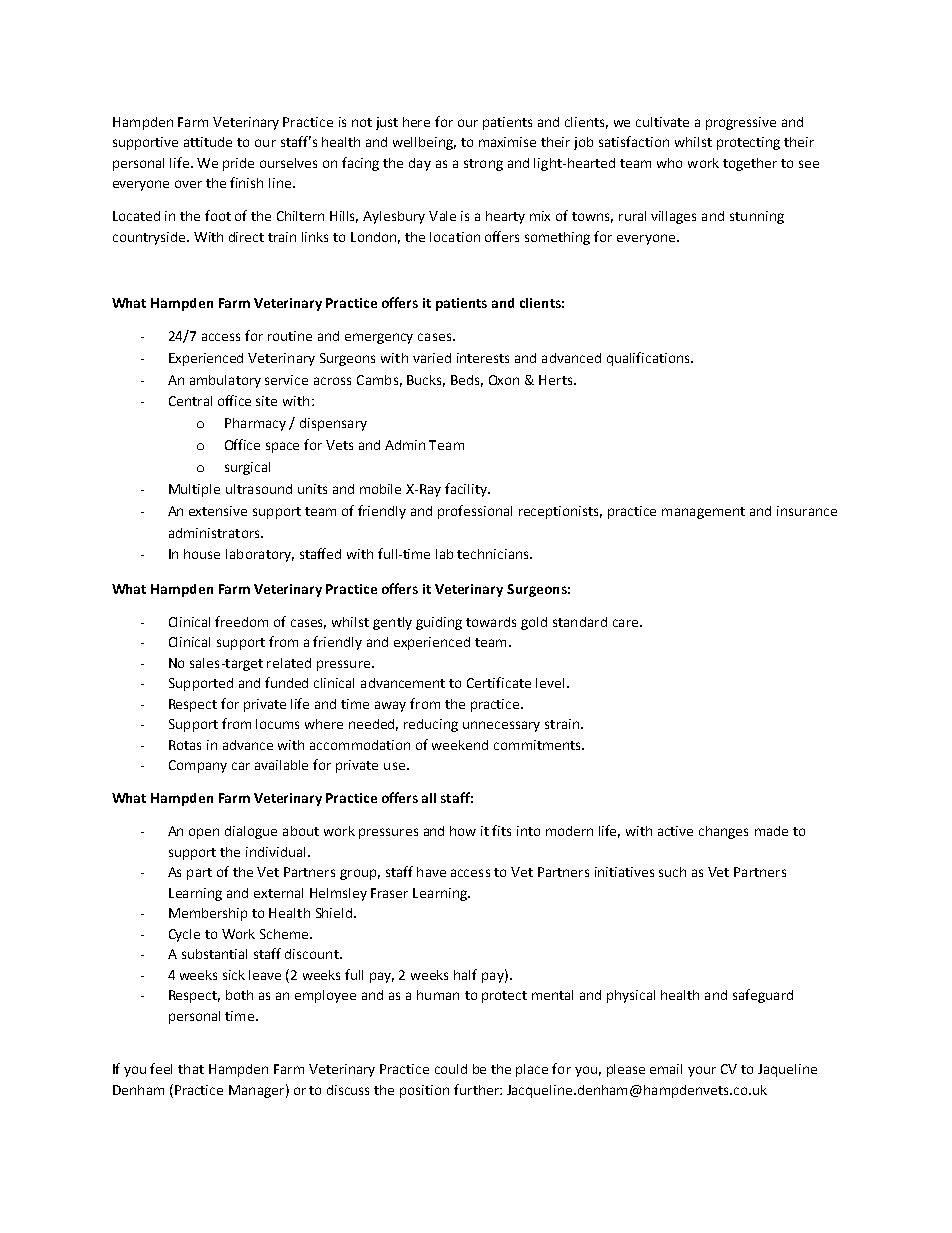  What do you see at coordinates (491, 622) in the screenshot?
I see `towards` at bounding box center [491, 622].
